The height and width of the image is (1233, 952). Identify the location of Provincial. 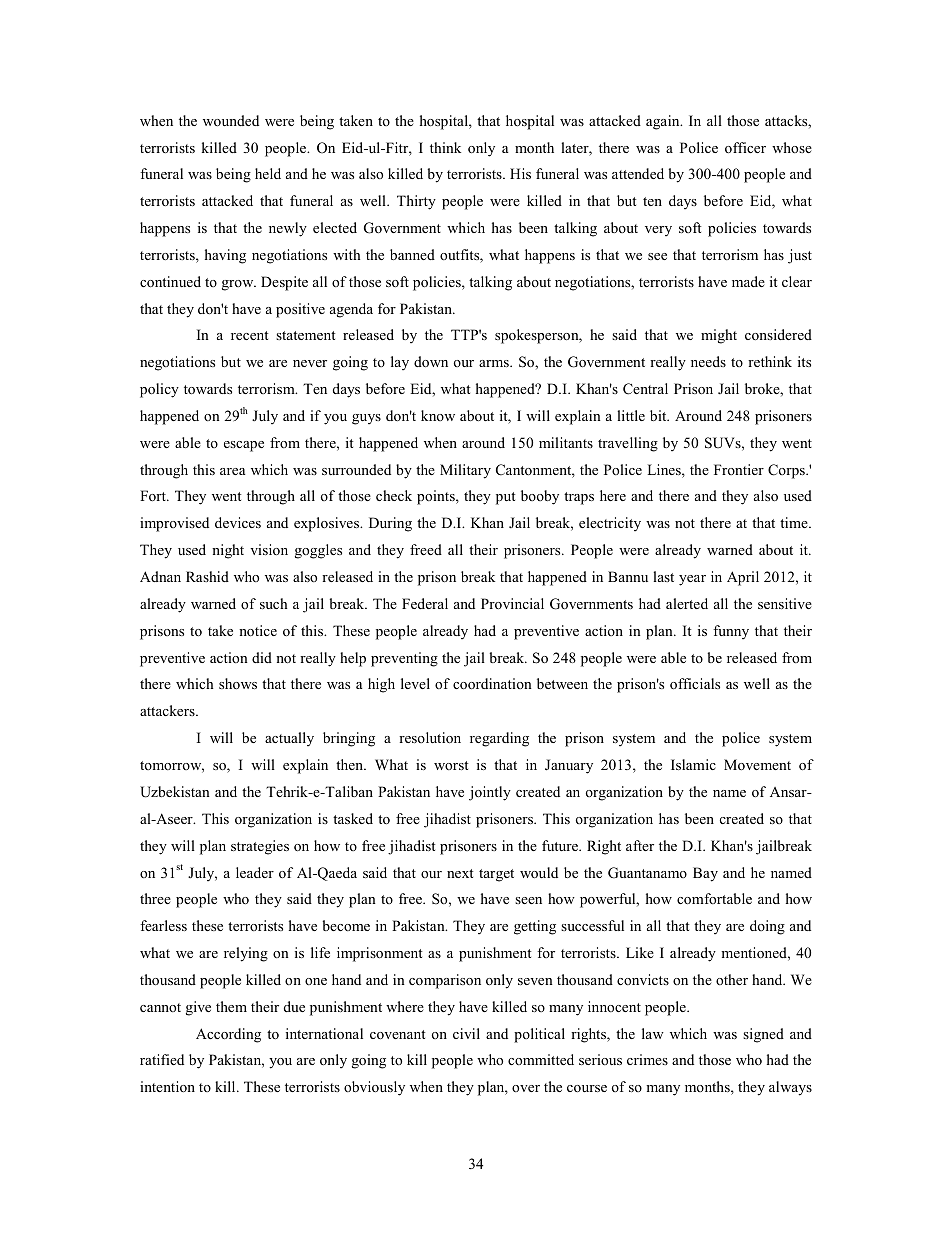
(512, 603).
